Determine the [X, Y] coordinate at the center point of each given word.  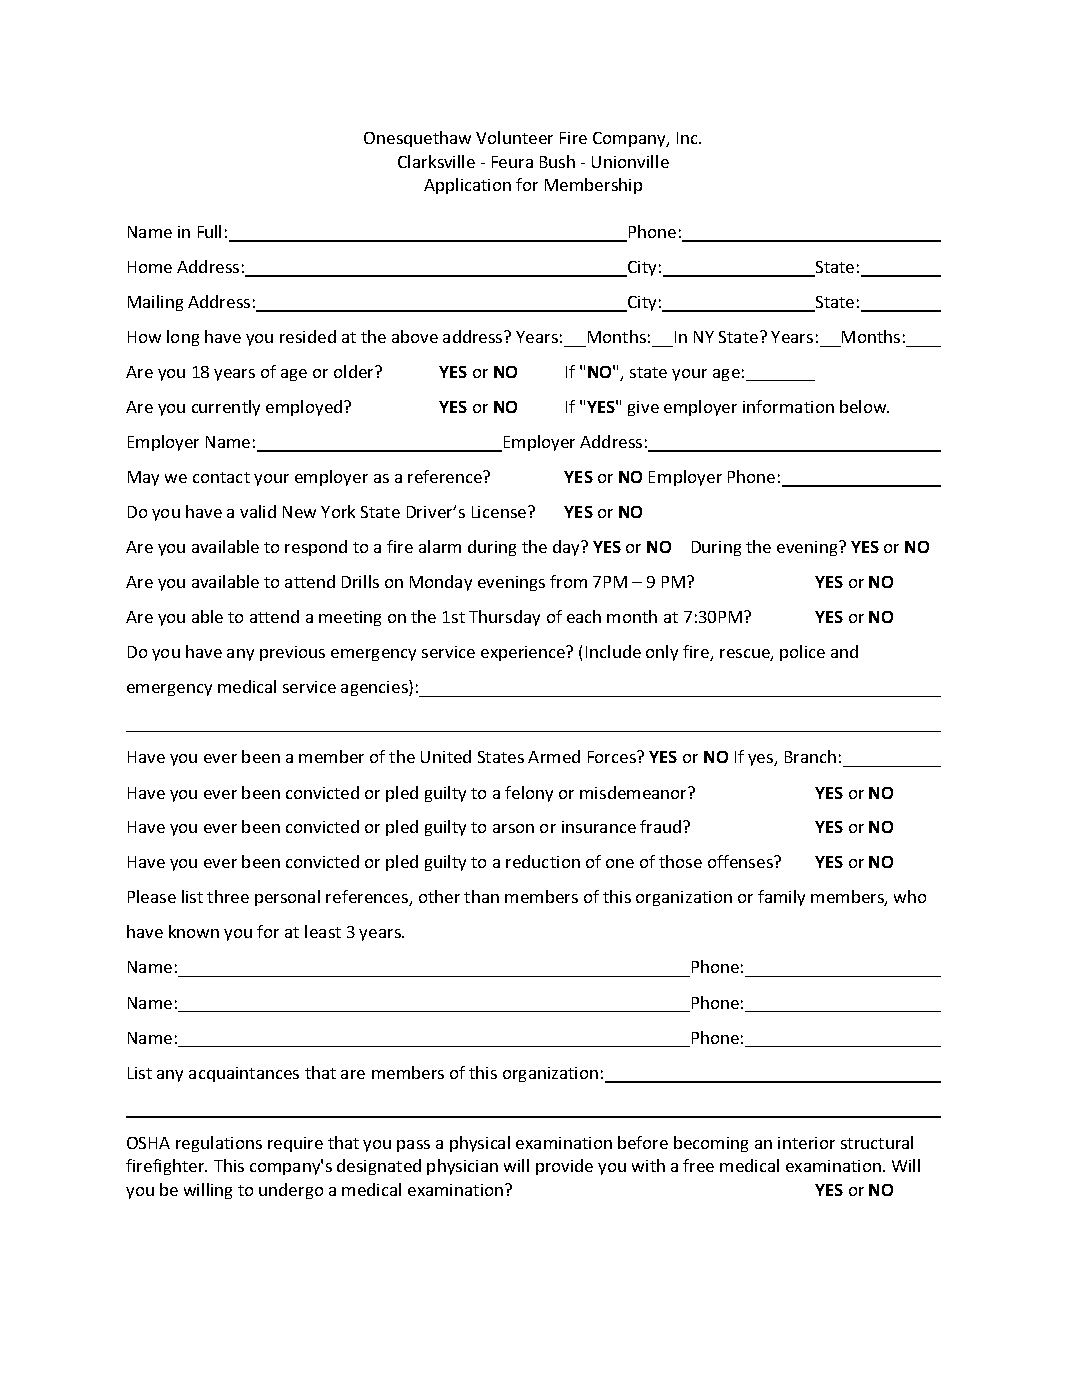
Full [209, 231]
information [788, 406]
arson [513, 828]
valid [258, 511]
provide [564, 1167]
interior [806, 1143]
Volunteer [514, 137]
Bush [557, 161]
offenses [741, 861]
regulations [219, 1144]
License [500, 512]
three [228, 896]
